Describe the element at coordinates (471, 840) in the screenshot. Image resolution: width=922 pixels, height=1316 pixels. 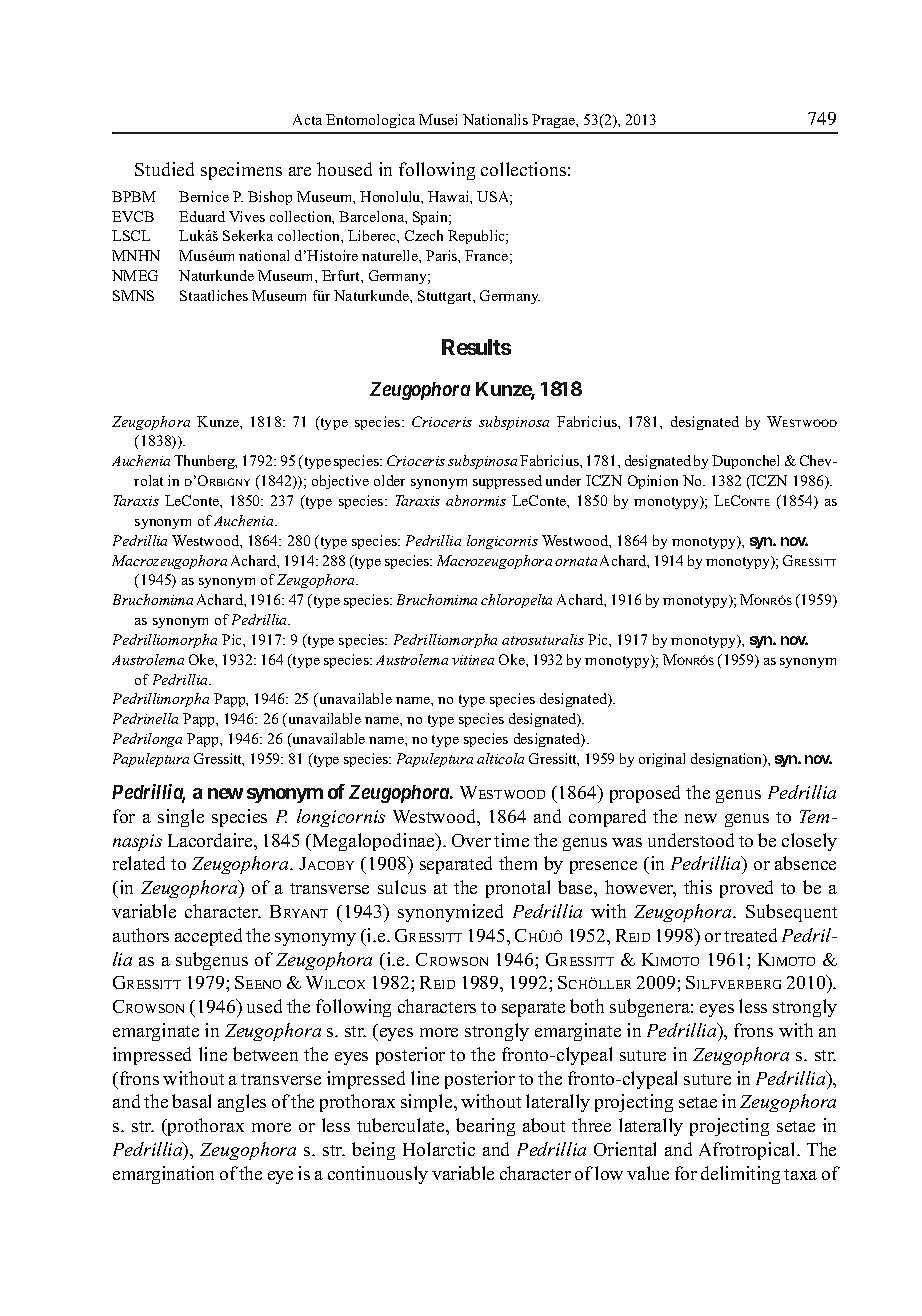
I see `Over` at that location.
